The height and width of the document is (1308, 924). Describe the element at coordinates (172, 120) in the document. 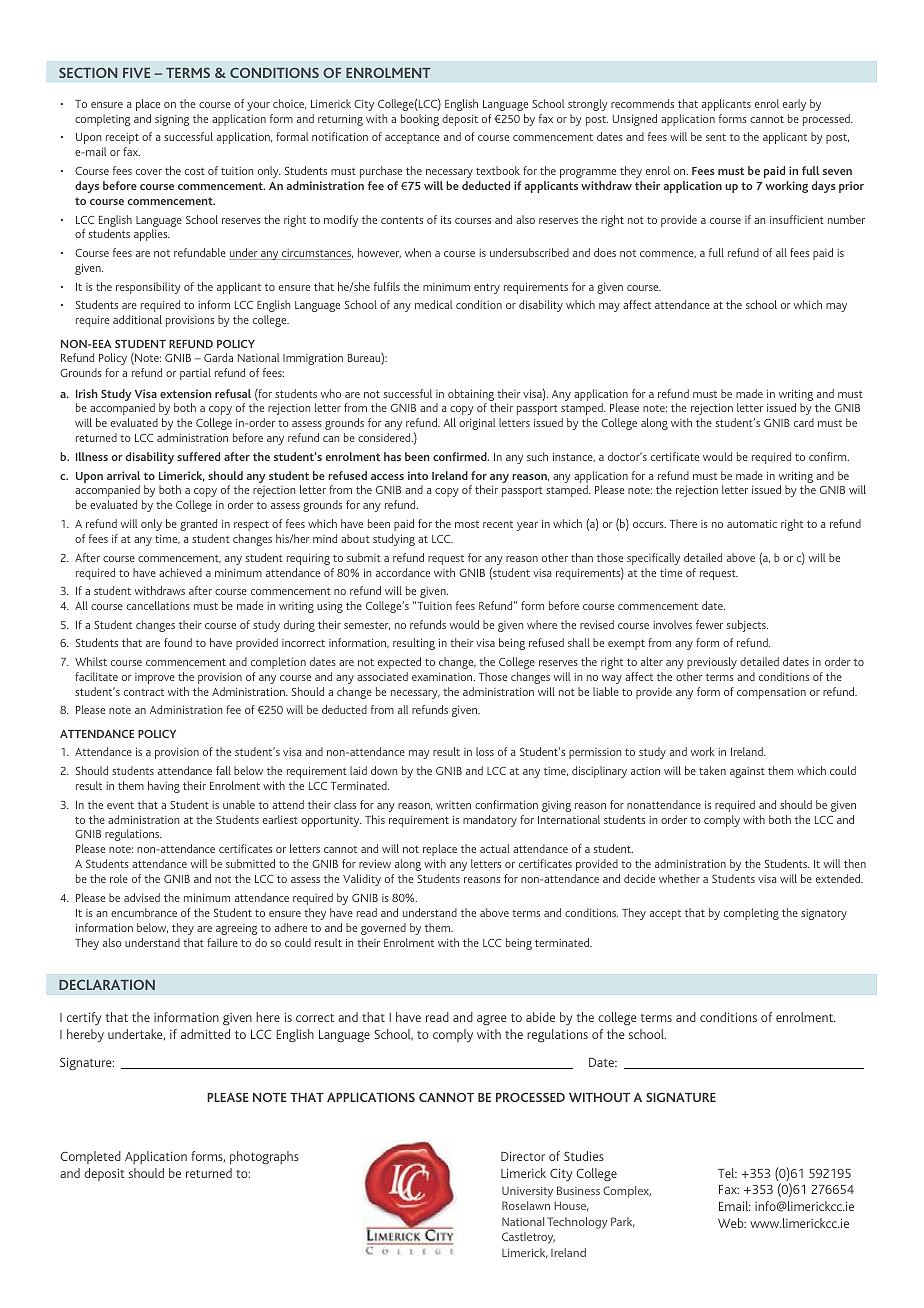

I see `signing` at that location.
